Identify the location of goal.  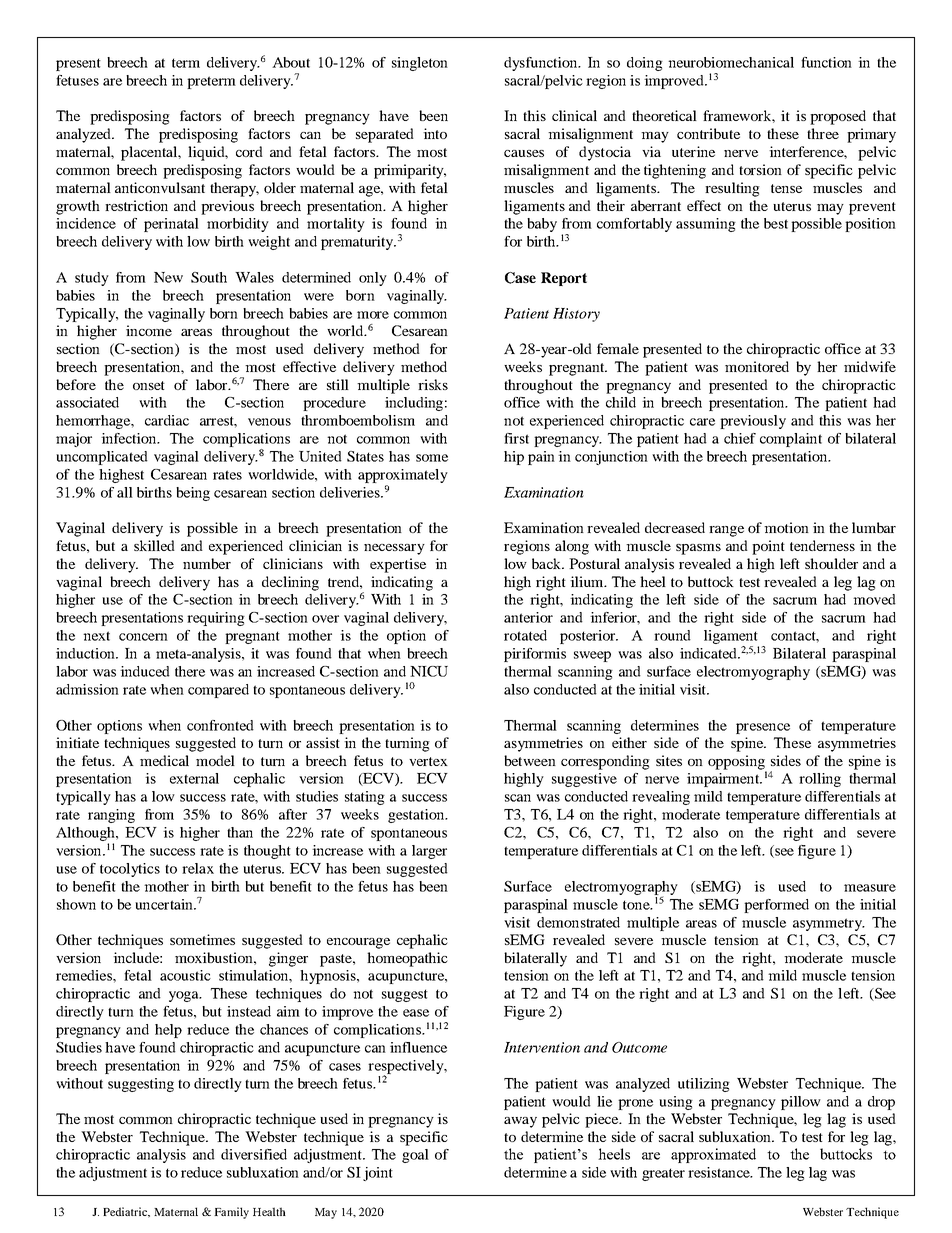
(415, 1156).
